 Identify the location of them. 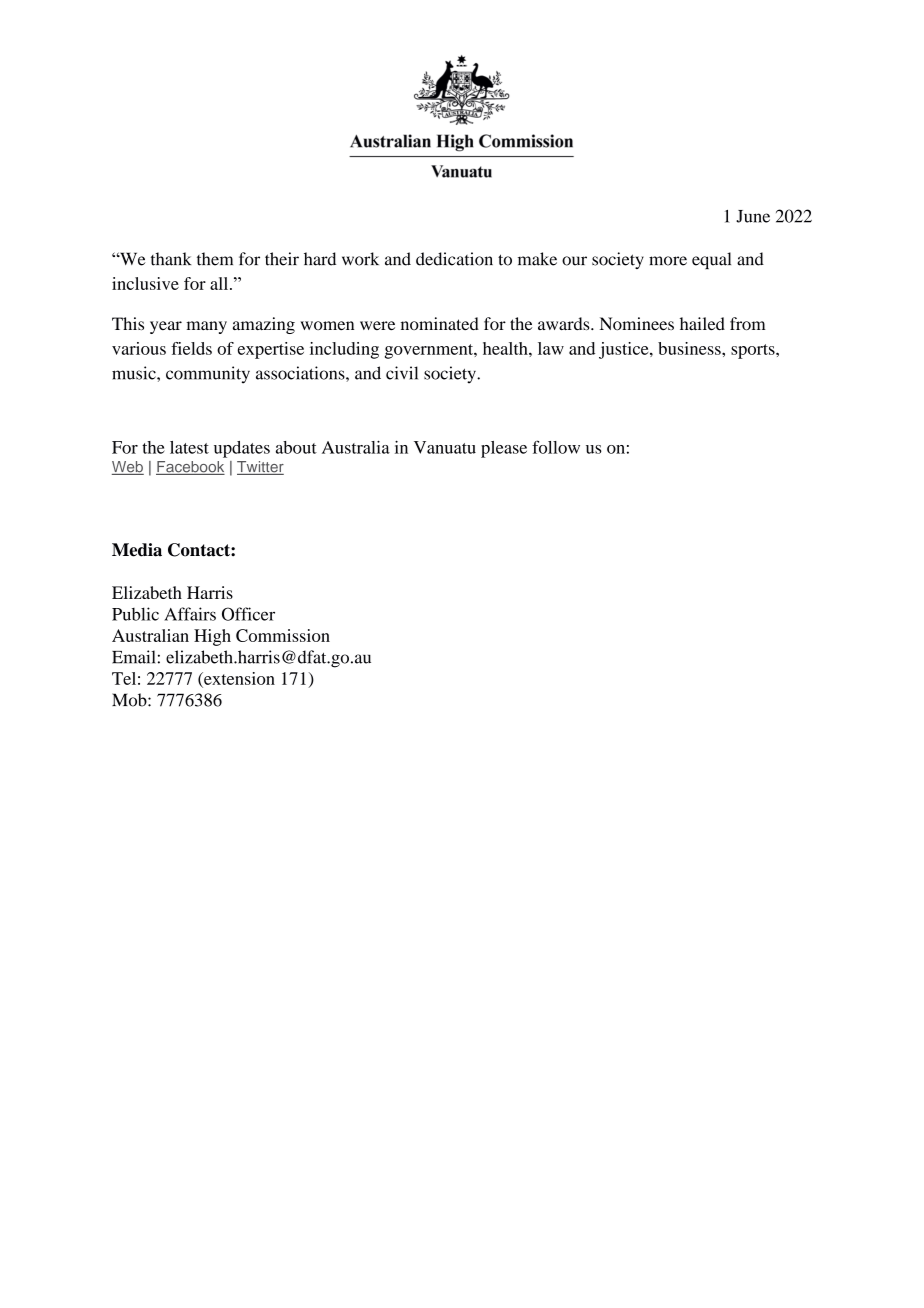
(215, 259).
